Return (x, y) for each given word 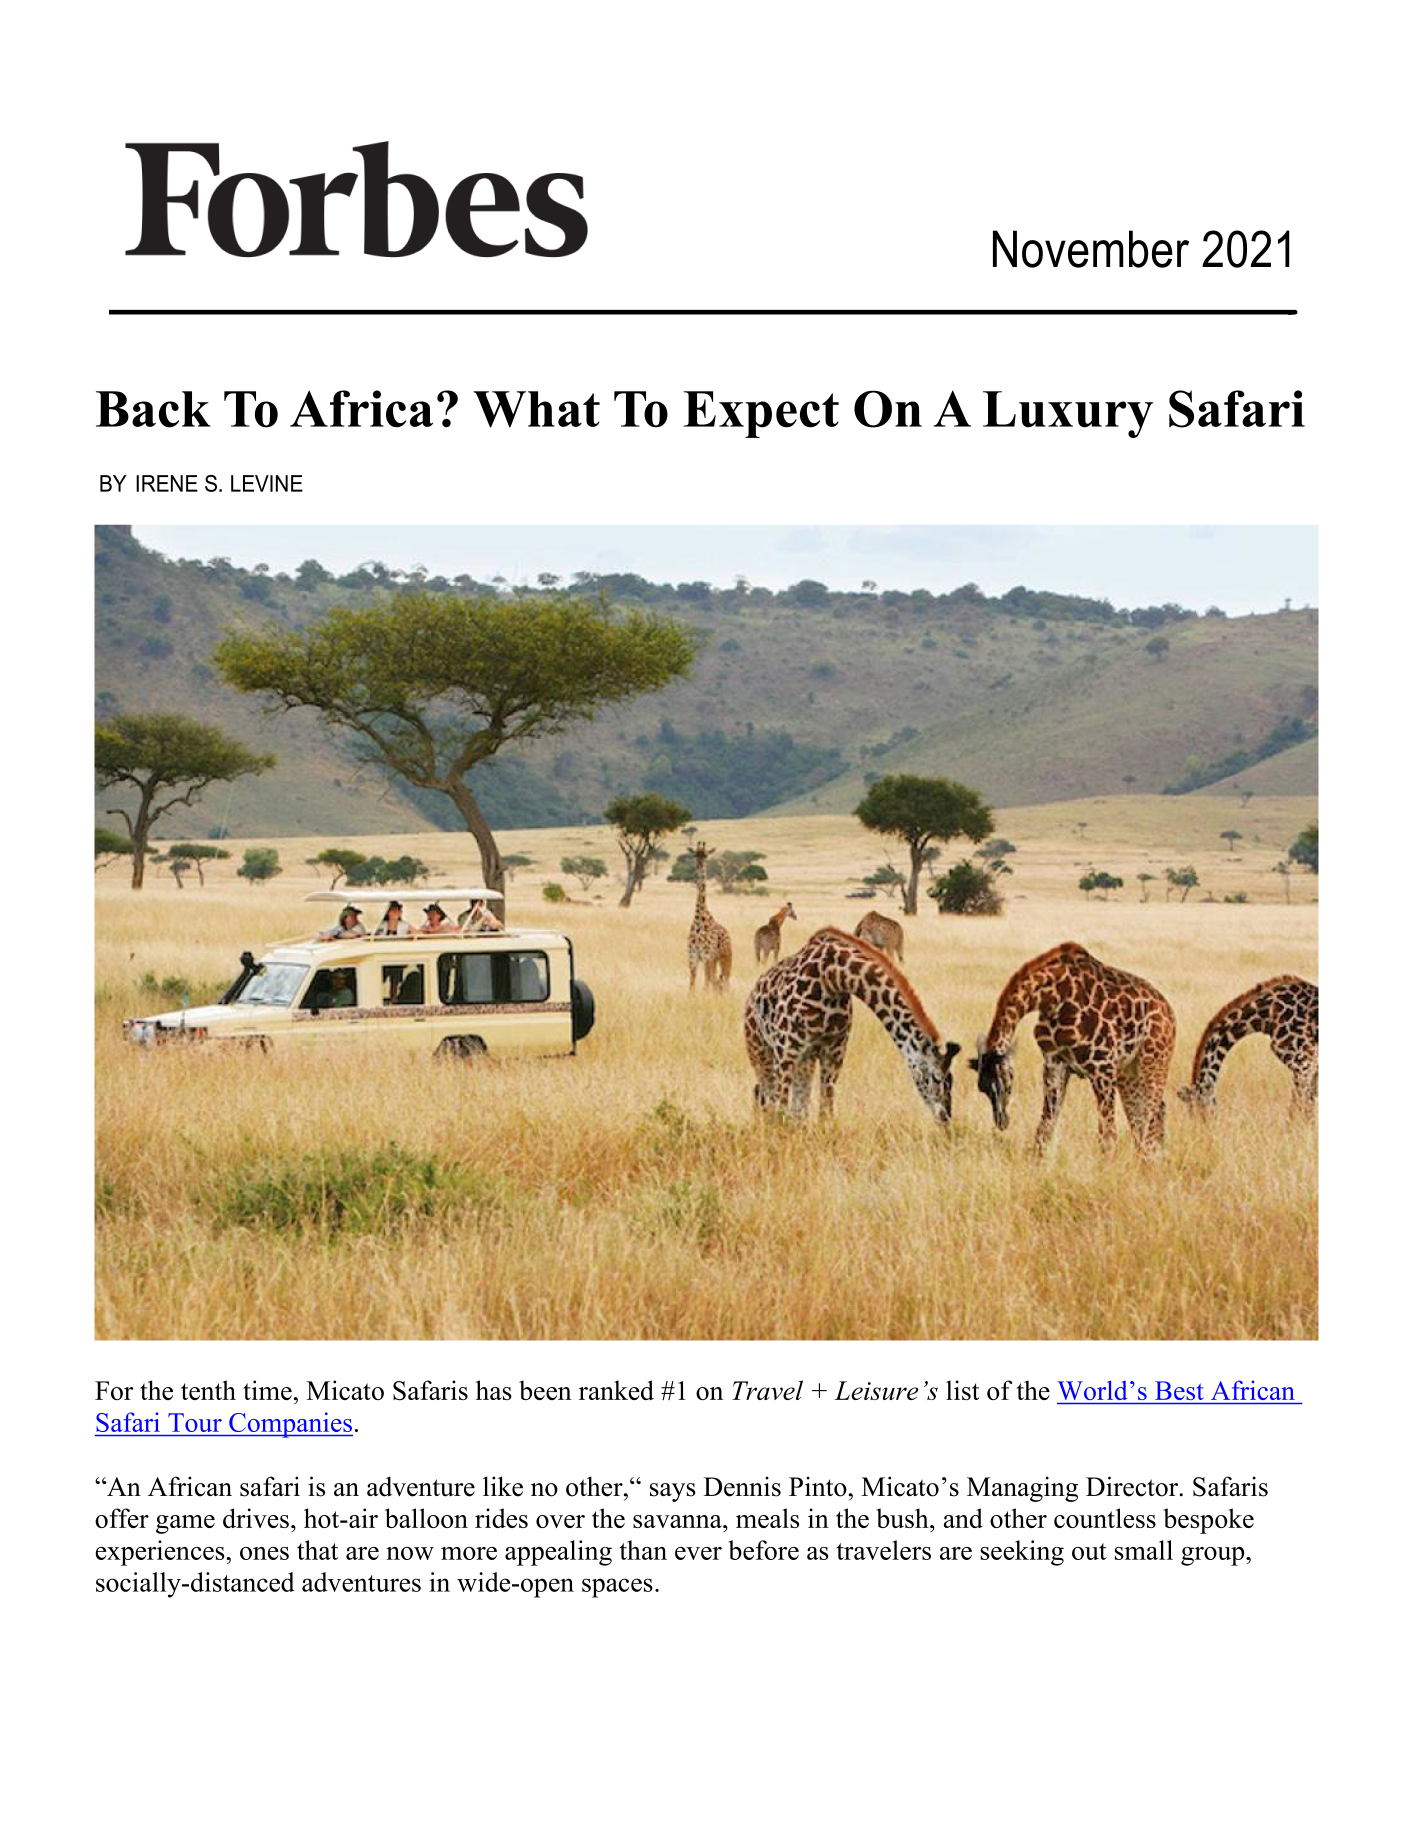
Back (153, 409)
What (536, 409)
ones (264, 1553)
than (643, 1550)
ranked (616, 1390)
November (1091, 249)
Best (1179, 1390)
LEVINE (267, 483)
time (267, 1390)
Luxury (1068, 414)
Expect (761, 414)
